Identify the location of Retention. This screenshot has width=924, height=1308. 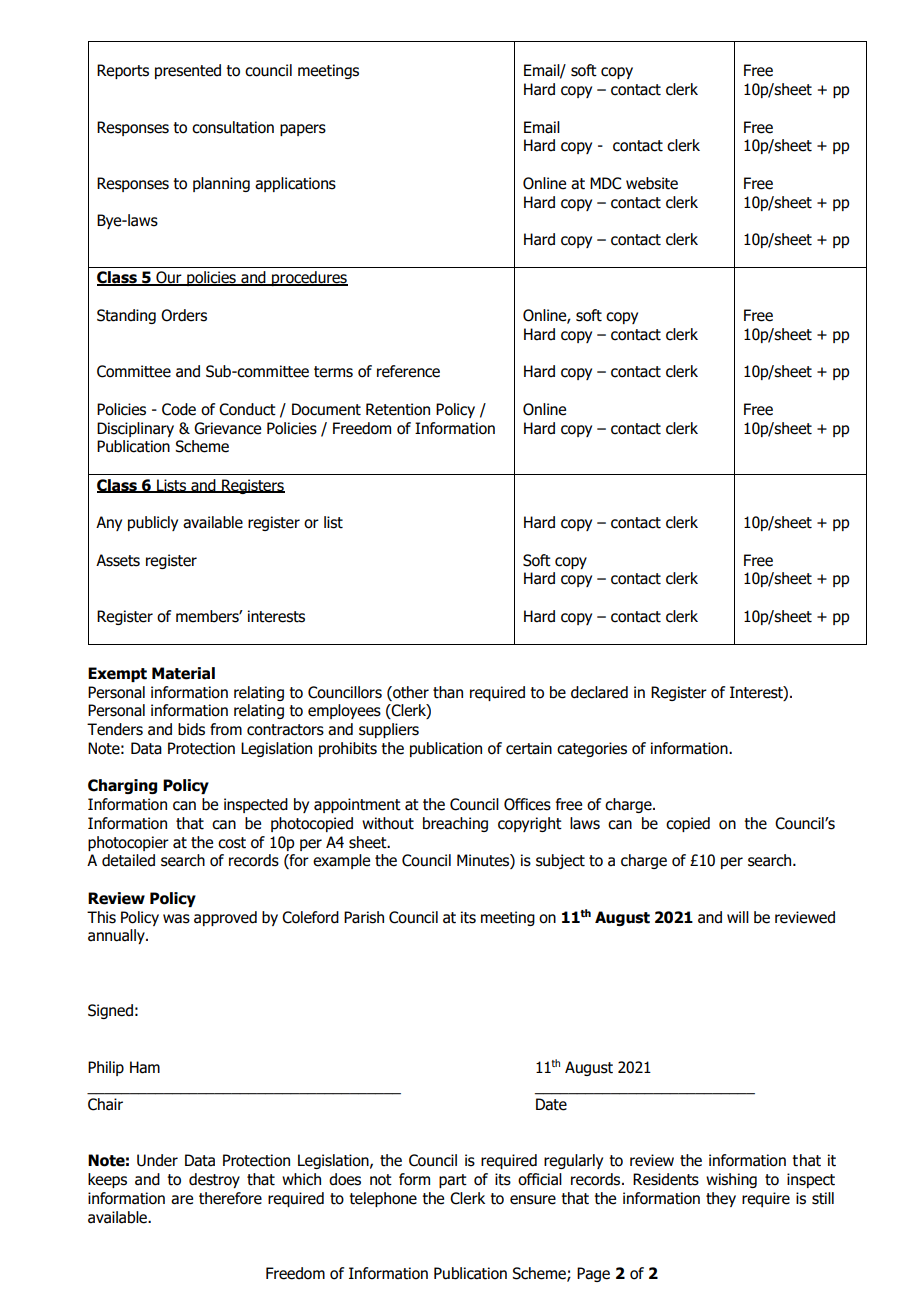
(398, 409).
